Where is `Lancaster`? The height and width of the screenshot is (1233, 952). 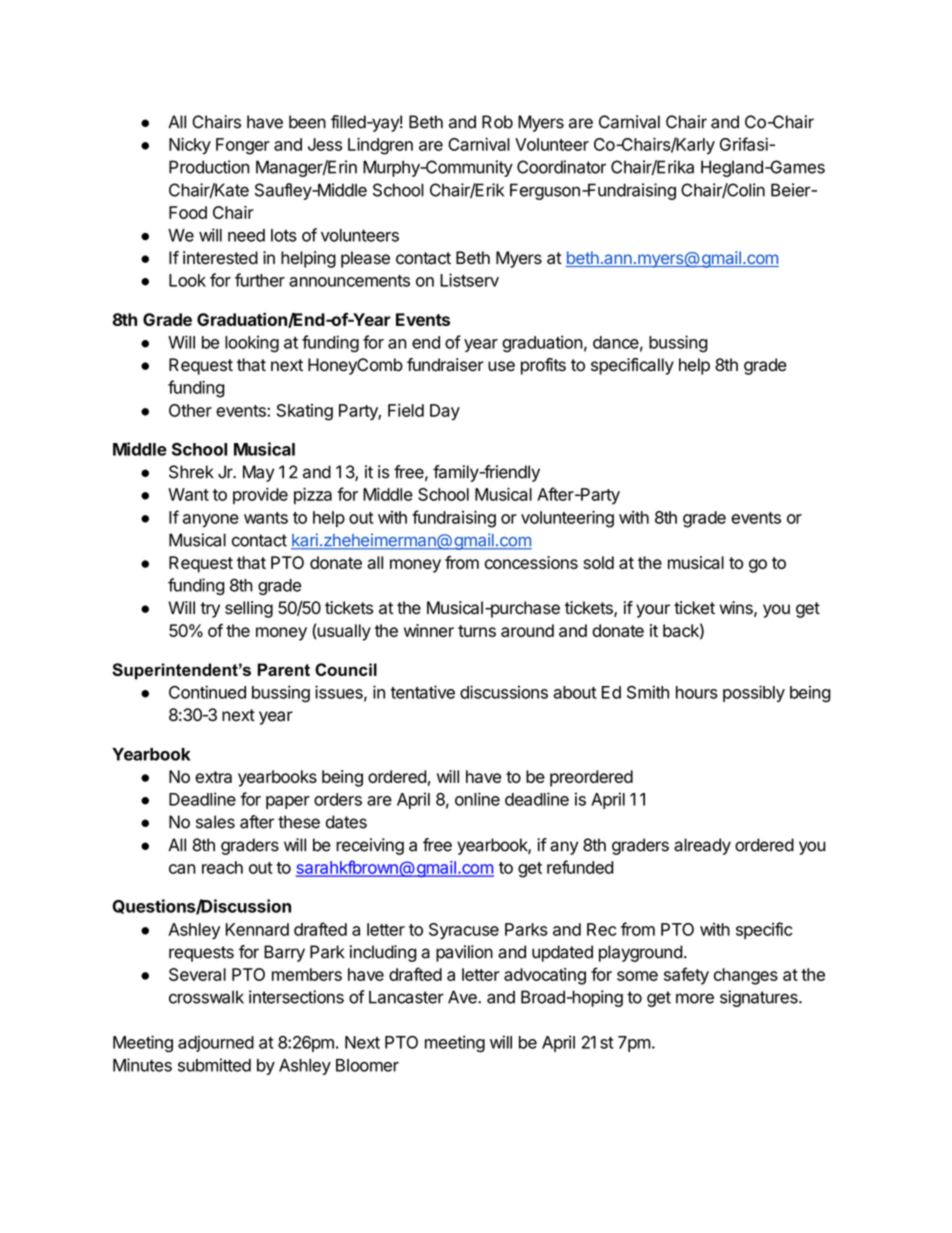 Lancaster is located at coordinates (406, 997).
